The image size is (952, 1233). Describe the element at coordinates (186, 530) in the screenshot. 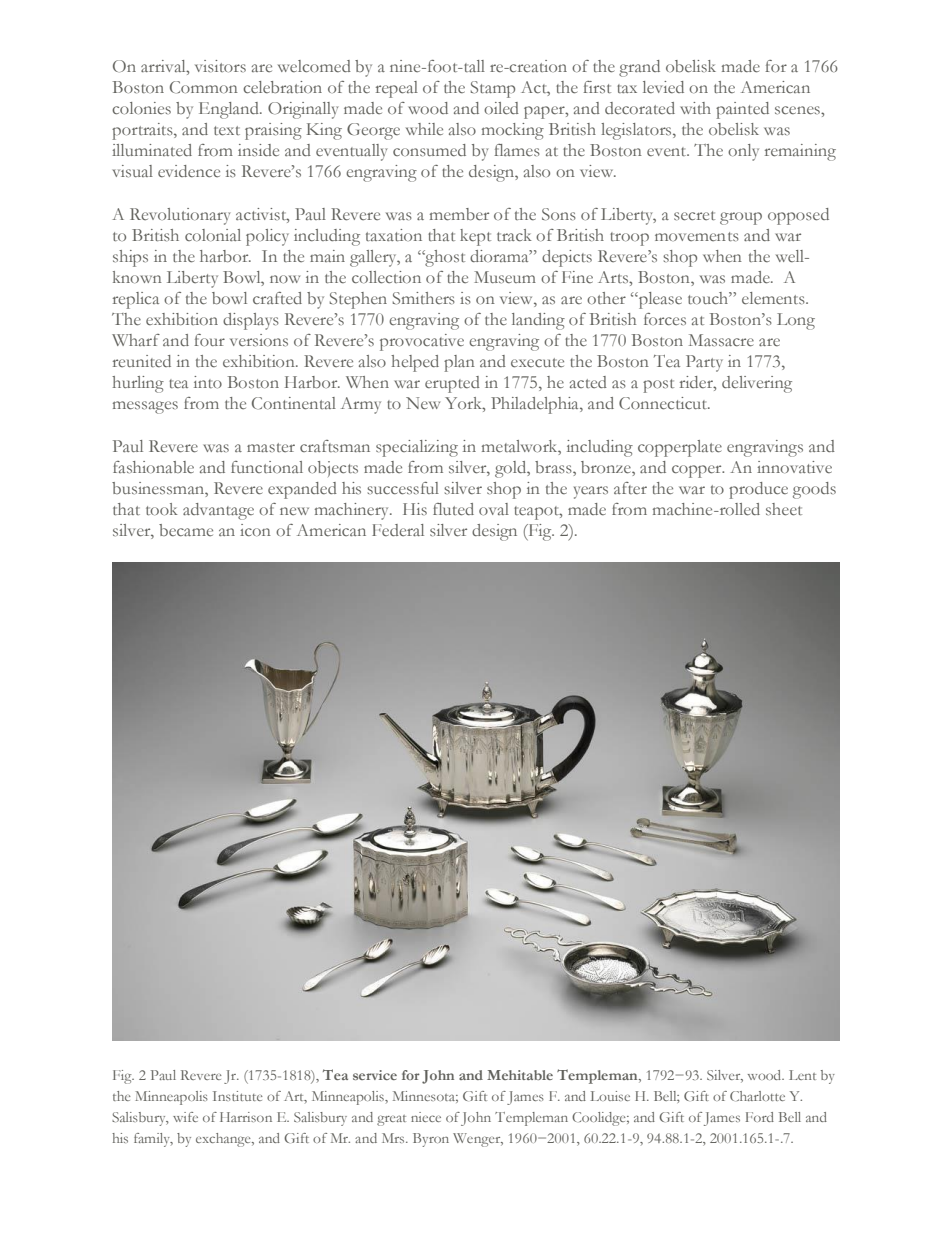

I see `became` at that location.
